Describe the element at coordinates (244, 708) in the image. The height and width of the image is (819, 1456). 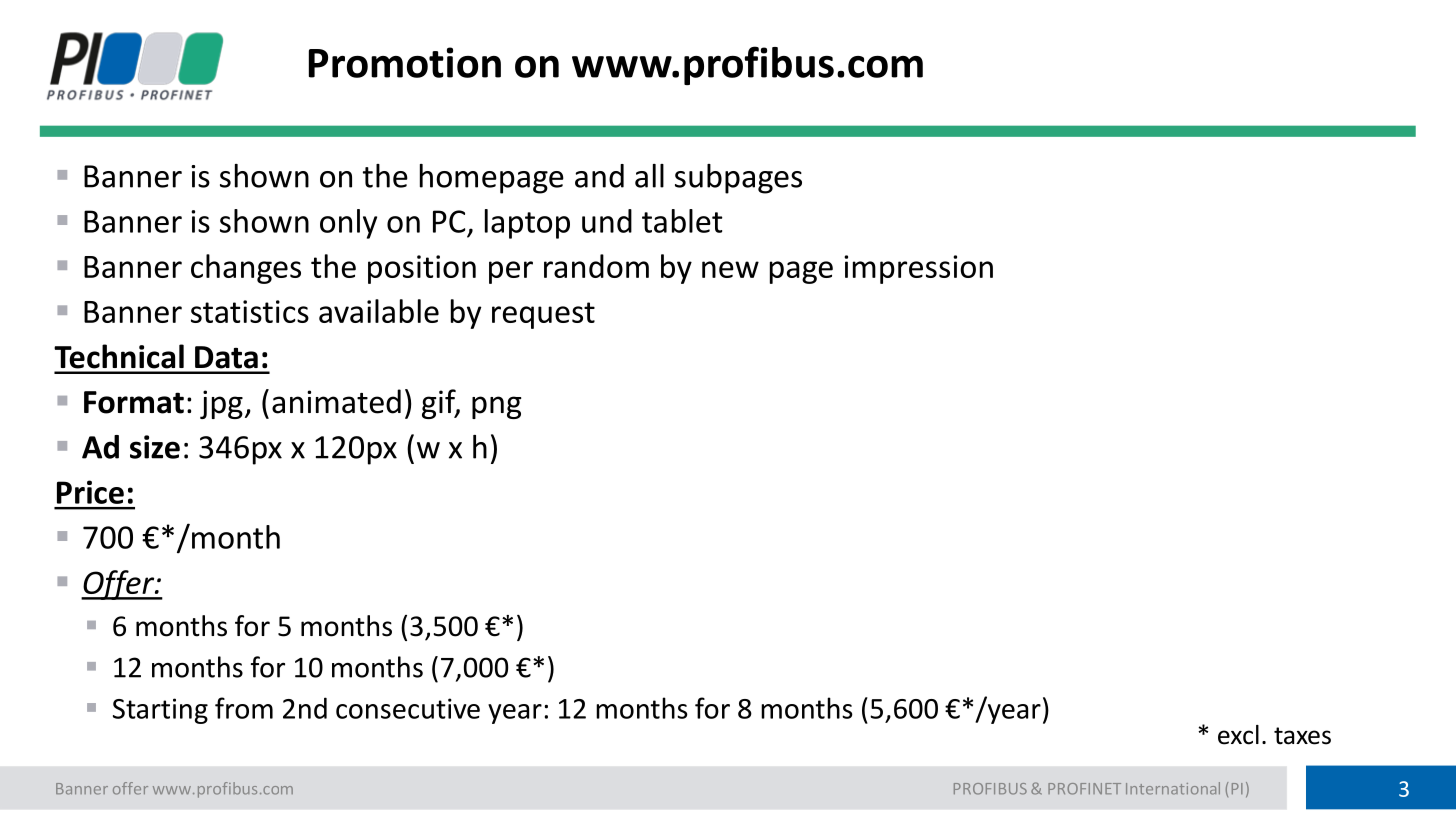
I see `from` at that location.
